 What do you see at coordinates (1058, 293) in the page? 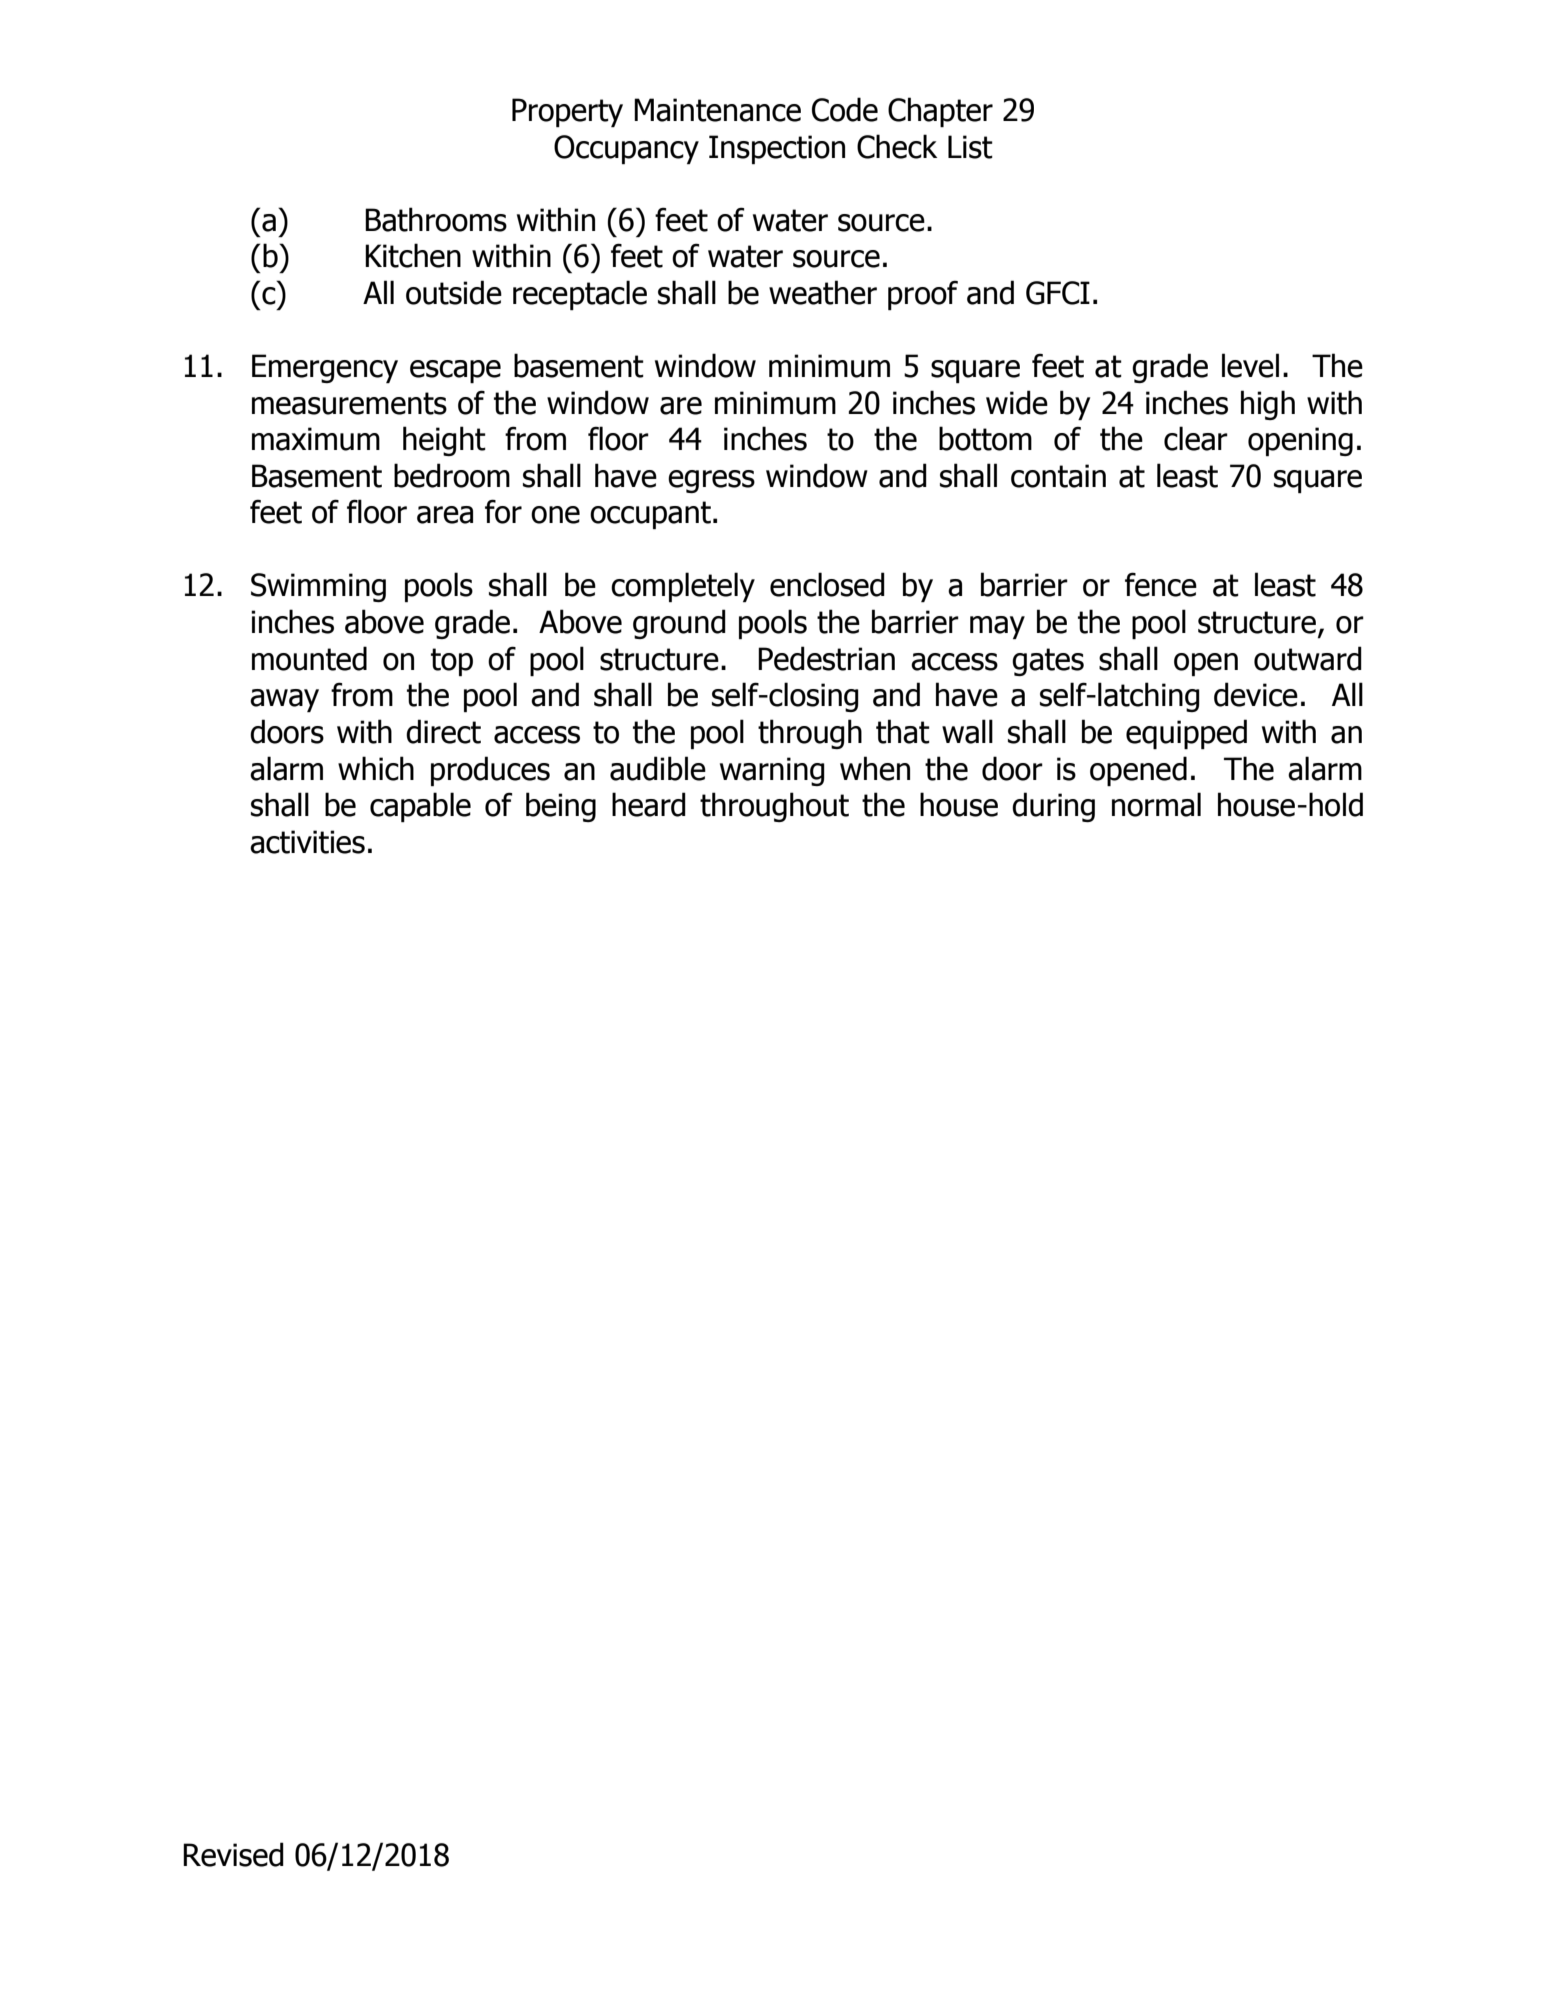
I see `GFCI` at bounding box center [1058, 293].
